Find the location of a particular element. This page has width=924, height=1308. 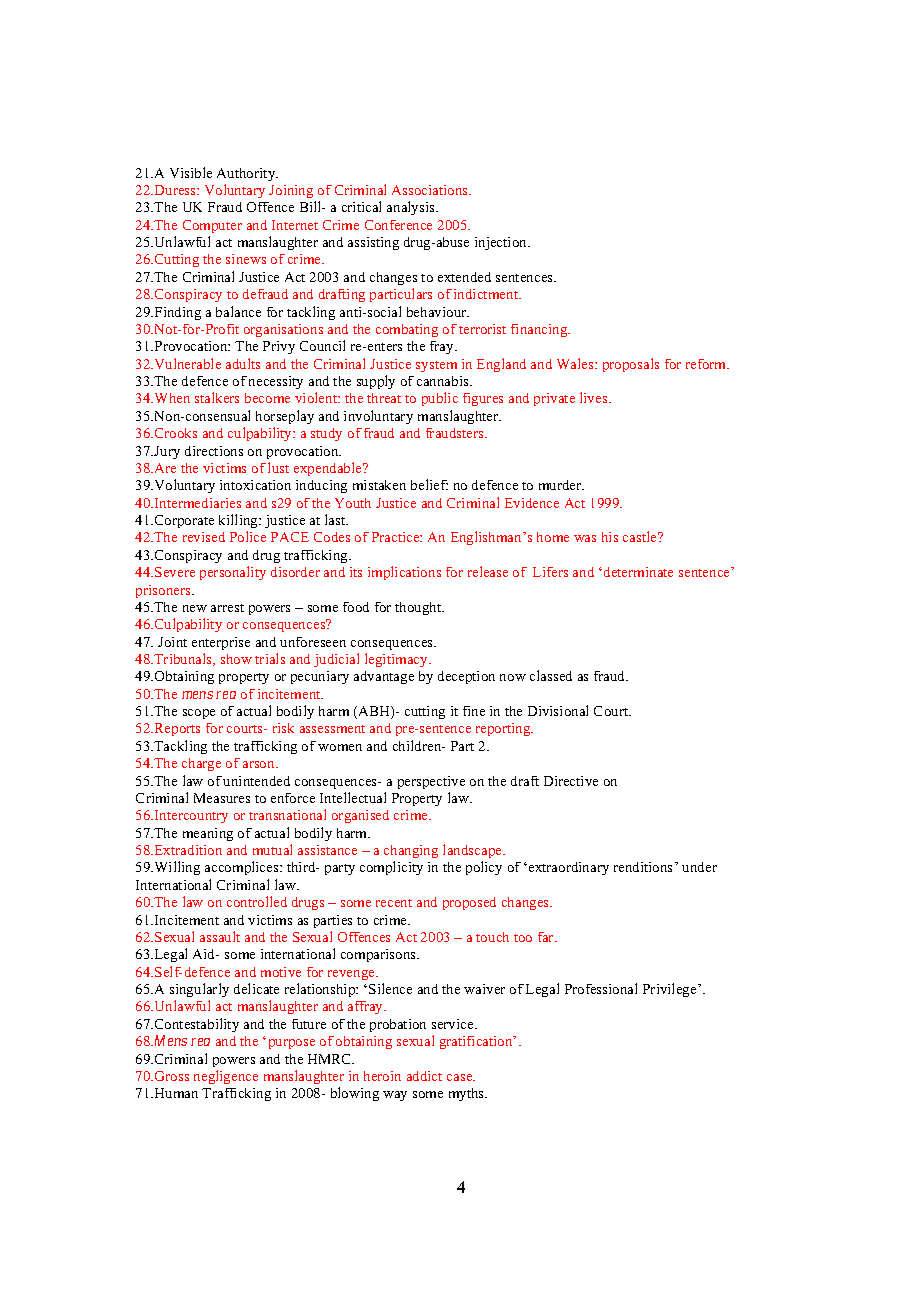

negligence is located at coordinates (226, 1077).
